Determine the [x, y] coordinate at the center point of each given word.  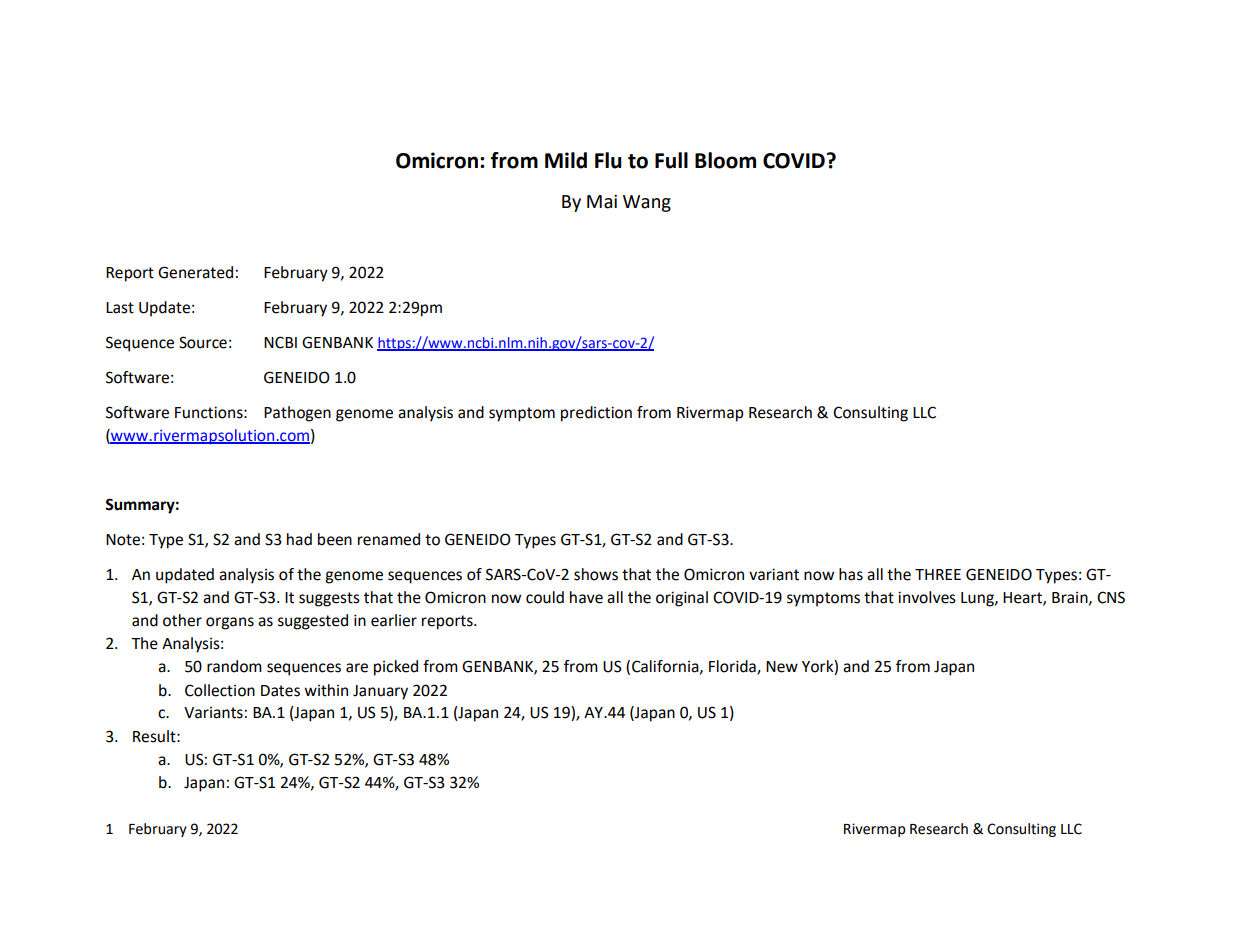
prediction [596, 414]
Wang [647, 203]
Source [203, 342]
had [299, 539]
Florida [733, 667]
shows [596, 574]
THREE [938, 574]
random [234, 666]
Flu [608, 160]
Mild [566, 160]
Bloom [725, 160]
